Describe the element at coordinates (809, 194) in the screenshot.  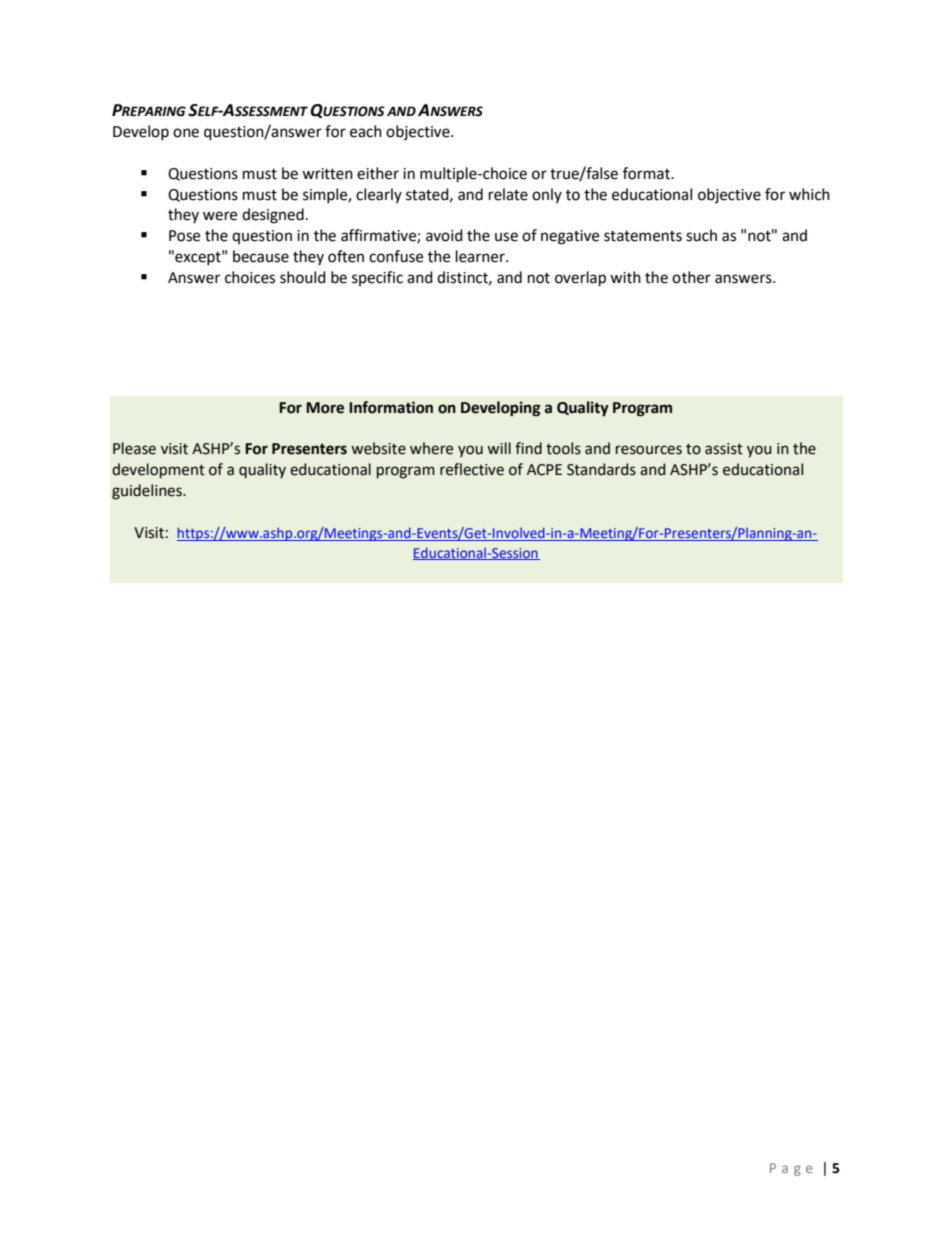
I see `which` at that location.
